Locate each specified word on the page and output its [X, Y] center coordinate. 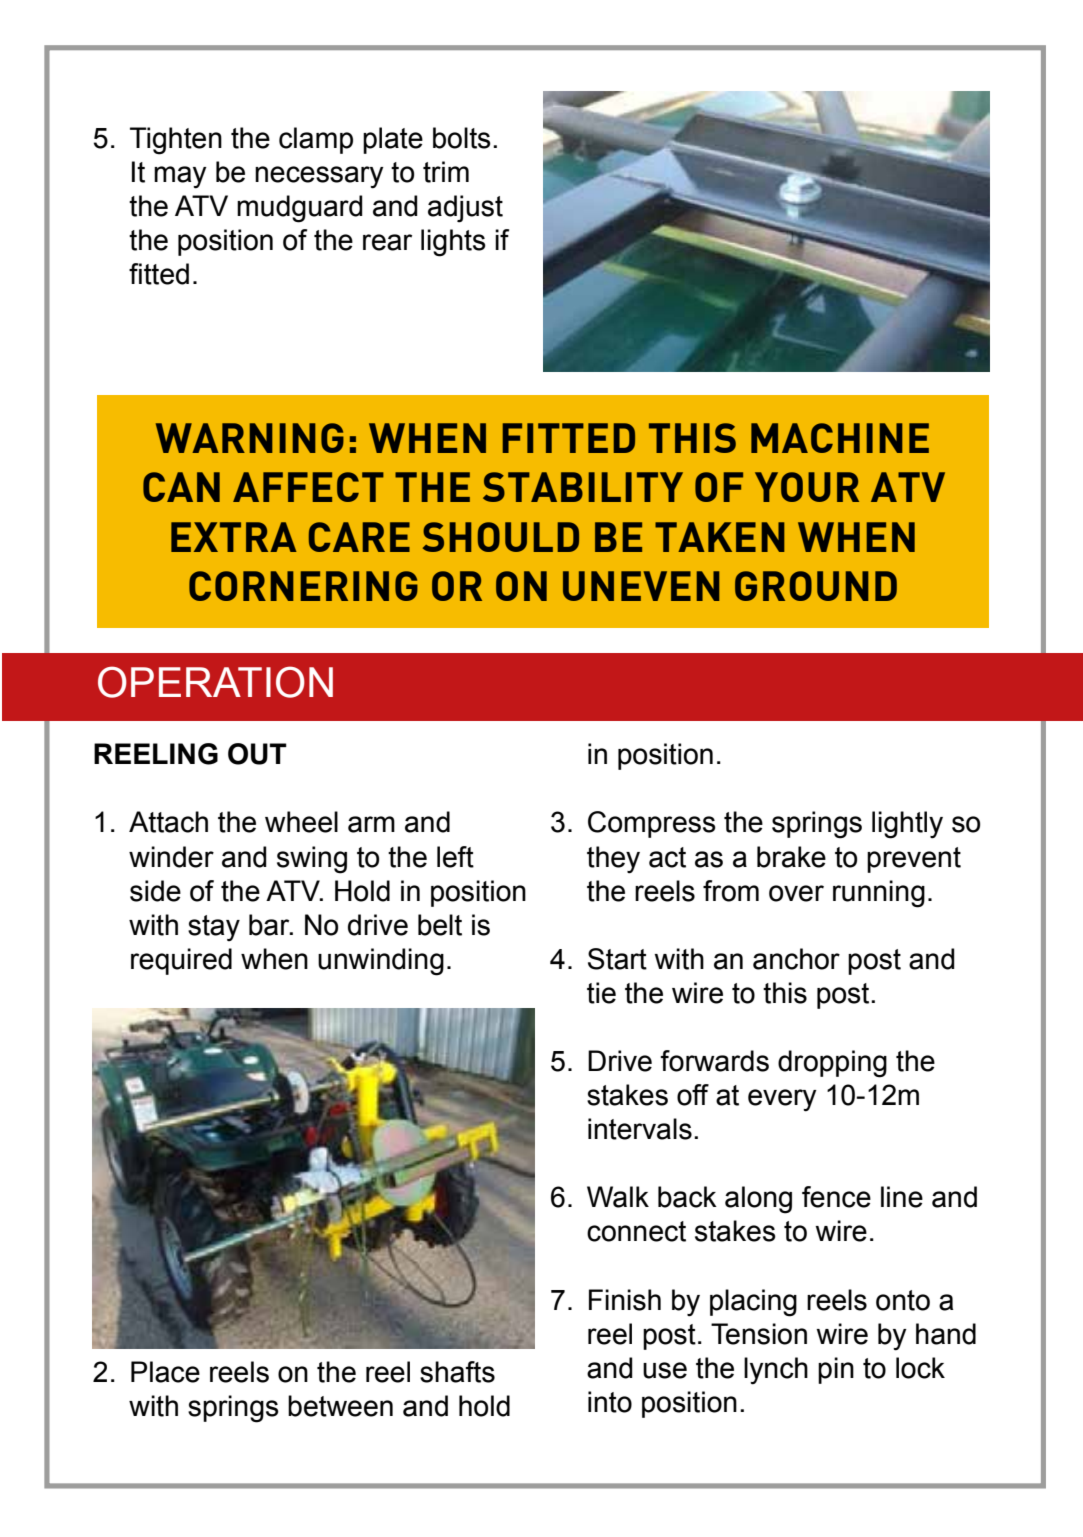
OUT [257, 754]
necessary [319, 177]
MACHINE [840, 438]
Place [165, 1372]
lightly [907, 825]
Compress [652, 824]
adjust [465, 209]
